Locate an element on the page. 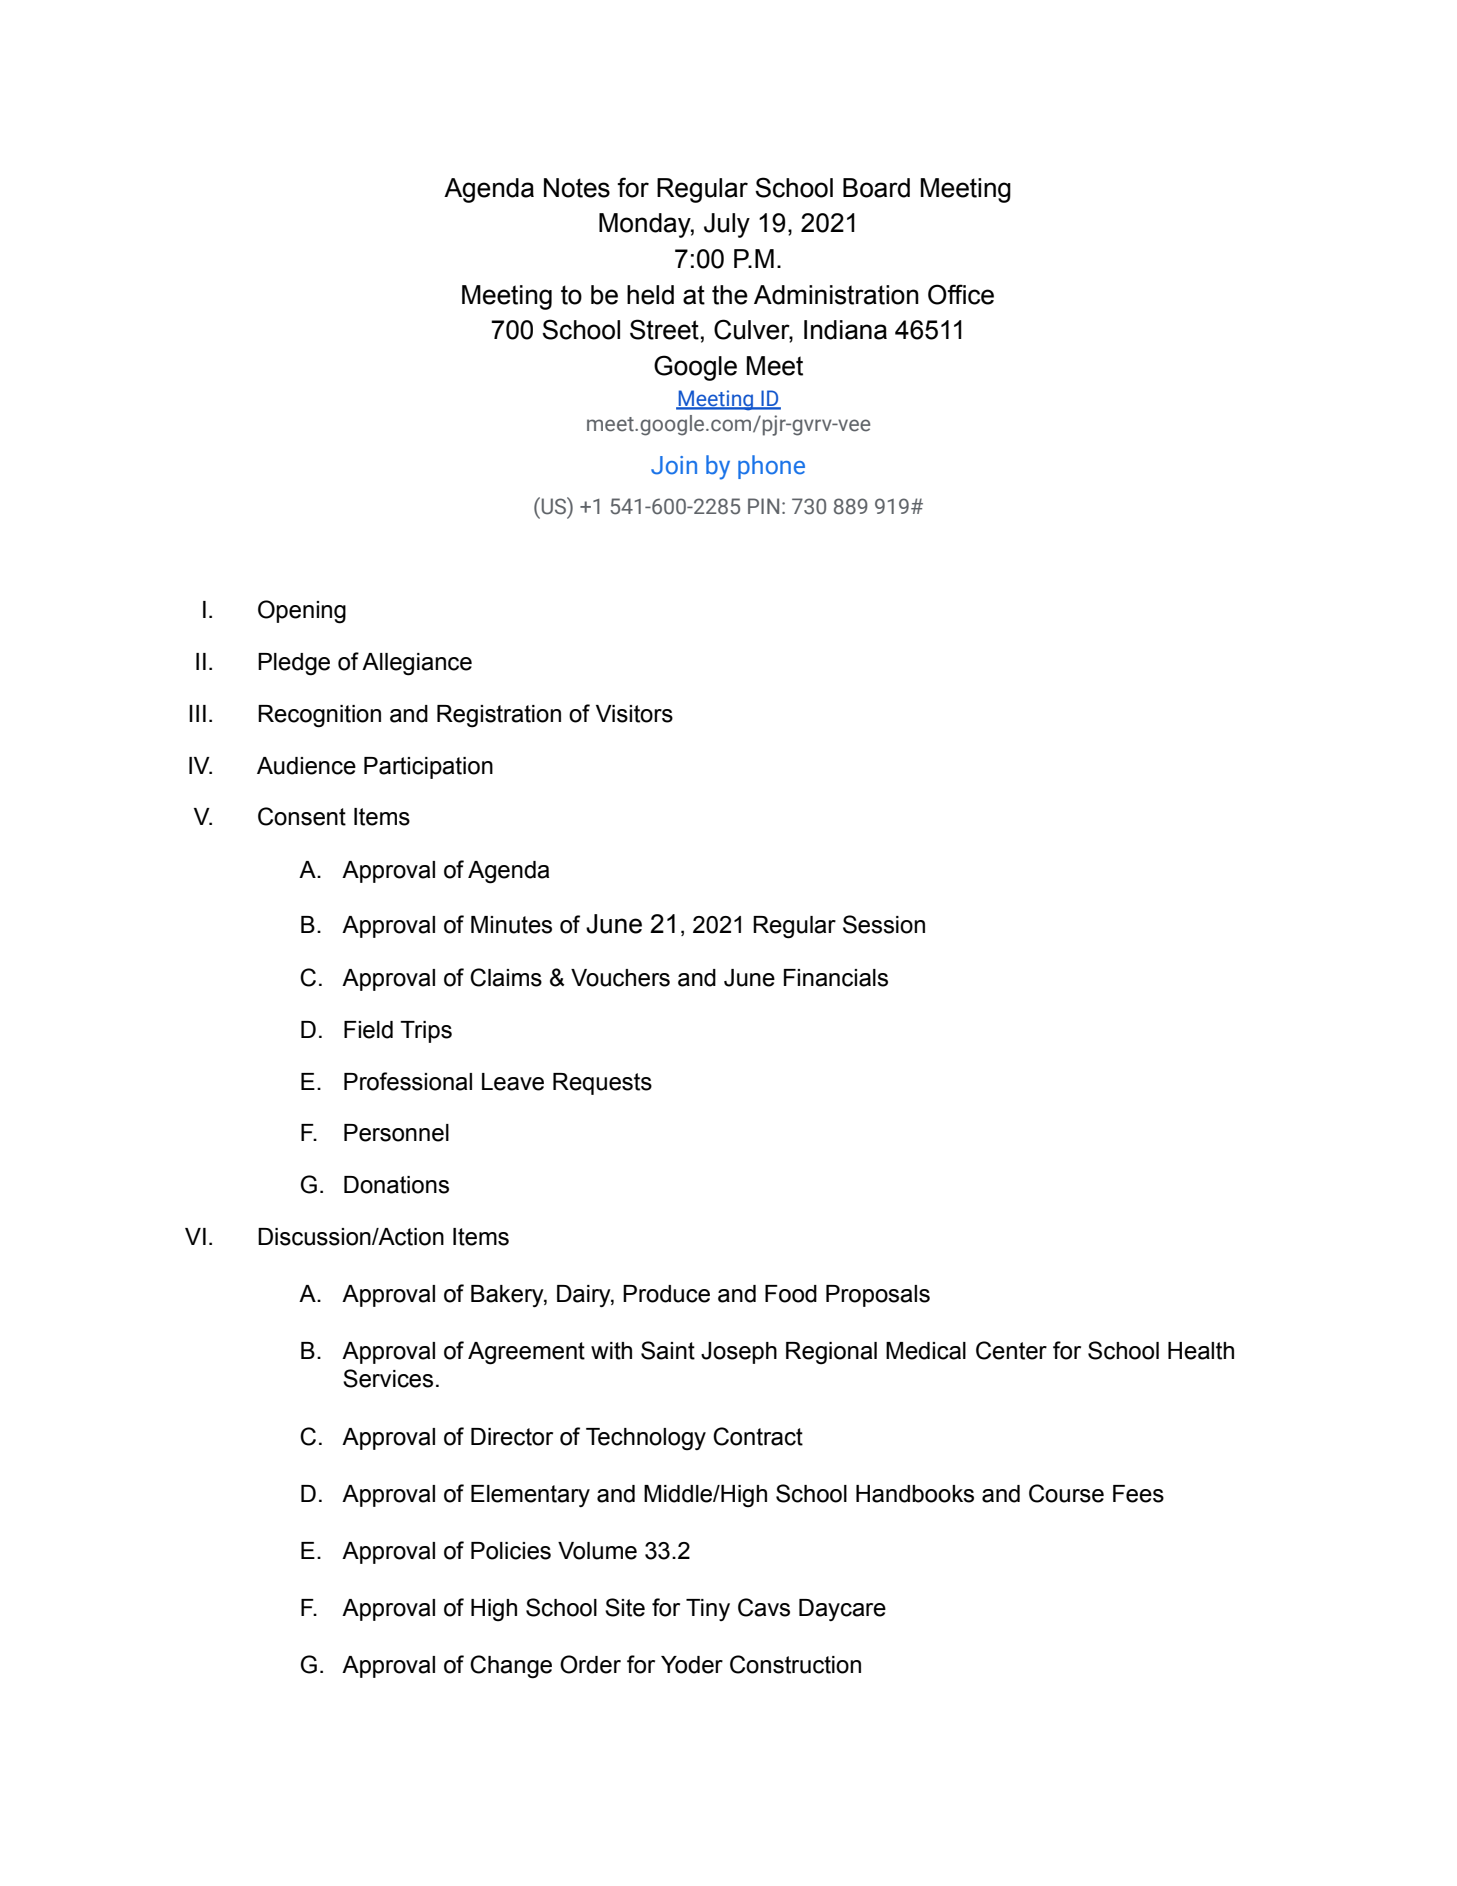 The width and height of the image is (1457, 1886). Center is located at coordinates (1011, 1350).
